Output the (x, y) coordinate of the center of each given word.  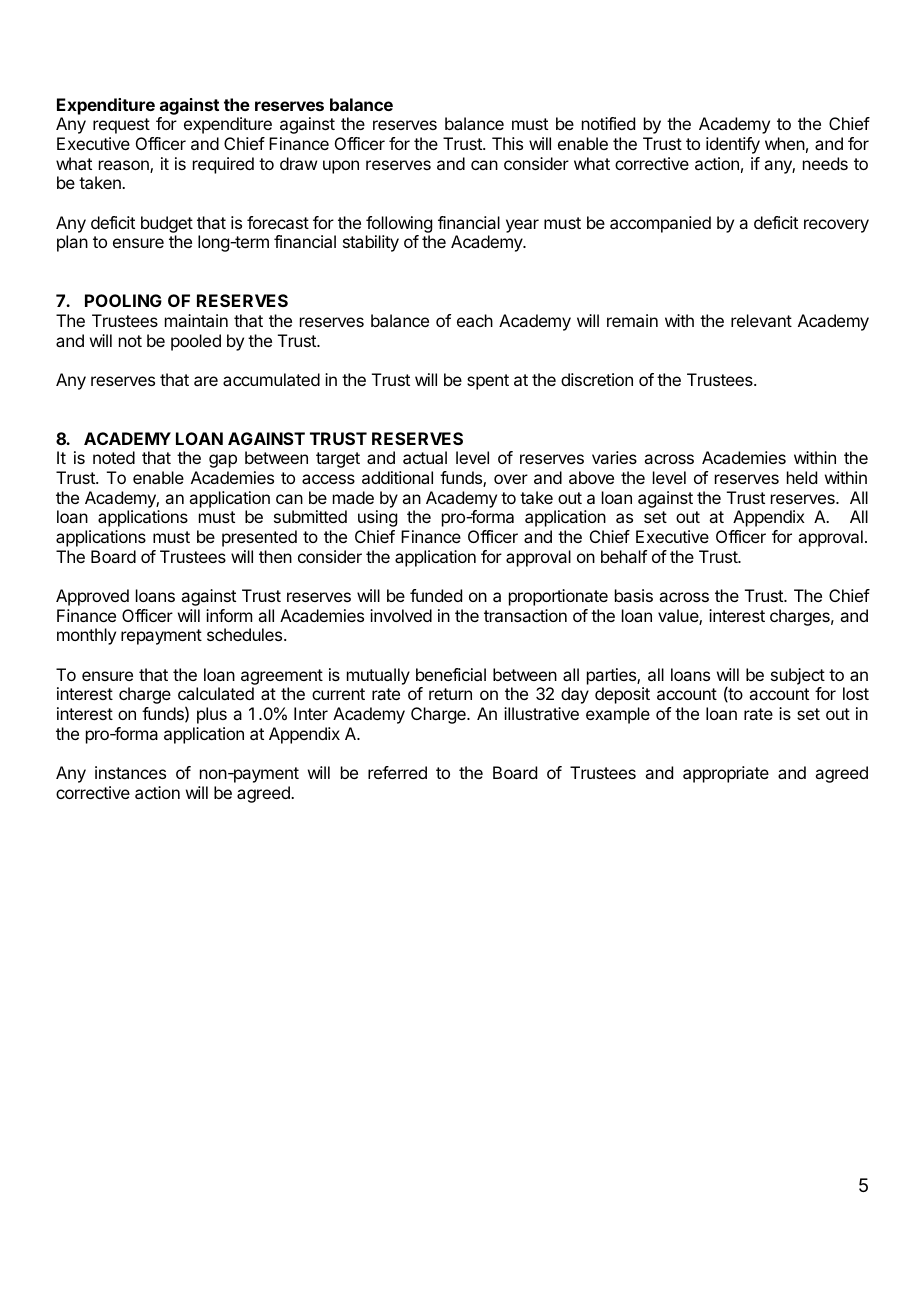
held (802, 477)
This (507, 143)
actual (425, 457)
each (475, 320)
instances (130, 772)
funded (436, 595)
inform (229, 615)
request (121, 126)
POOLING (123, 300)
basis (634, 595)
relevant (761, 320)
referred (397, 772)
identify (733, 145)
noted (114, 457)
